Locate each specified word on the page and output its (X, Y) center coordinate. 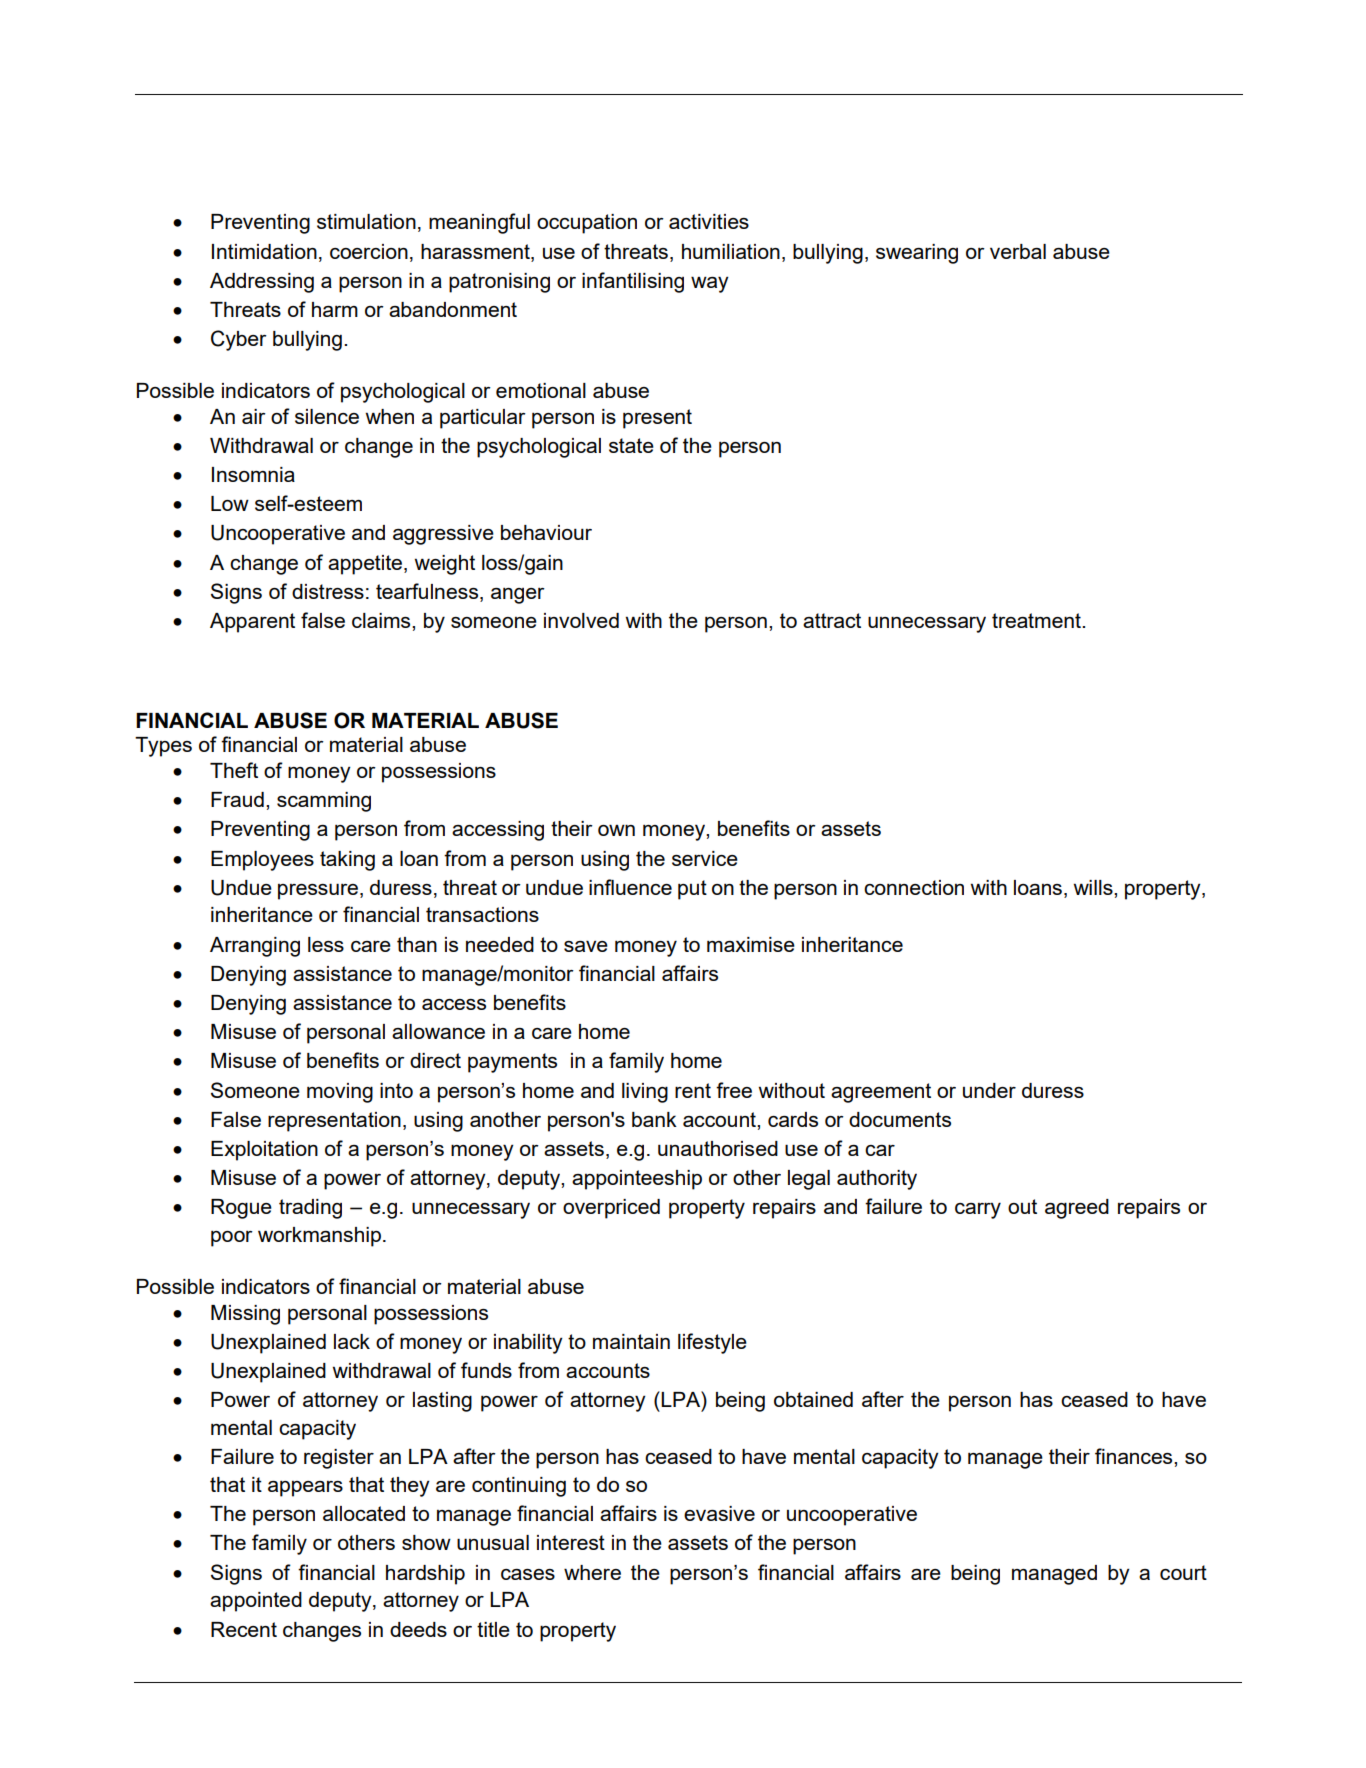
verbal (1018, 251)
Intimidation (264, 251)
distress (328, 591)
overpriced (611, 1209)
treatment (1037, 620)
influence (630, 887)
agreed (1077, 1209)
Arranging (255, 947)
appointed (256, 1602)
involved (581, 620)
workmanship (319, 1237)
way (710, 284)
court (1183, 1572)
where (592, 1572)
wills (1094, 887)
